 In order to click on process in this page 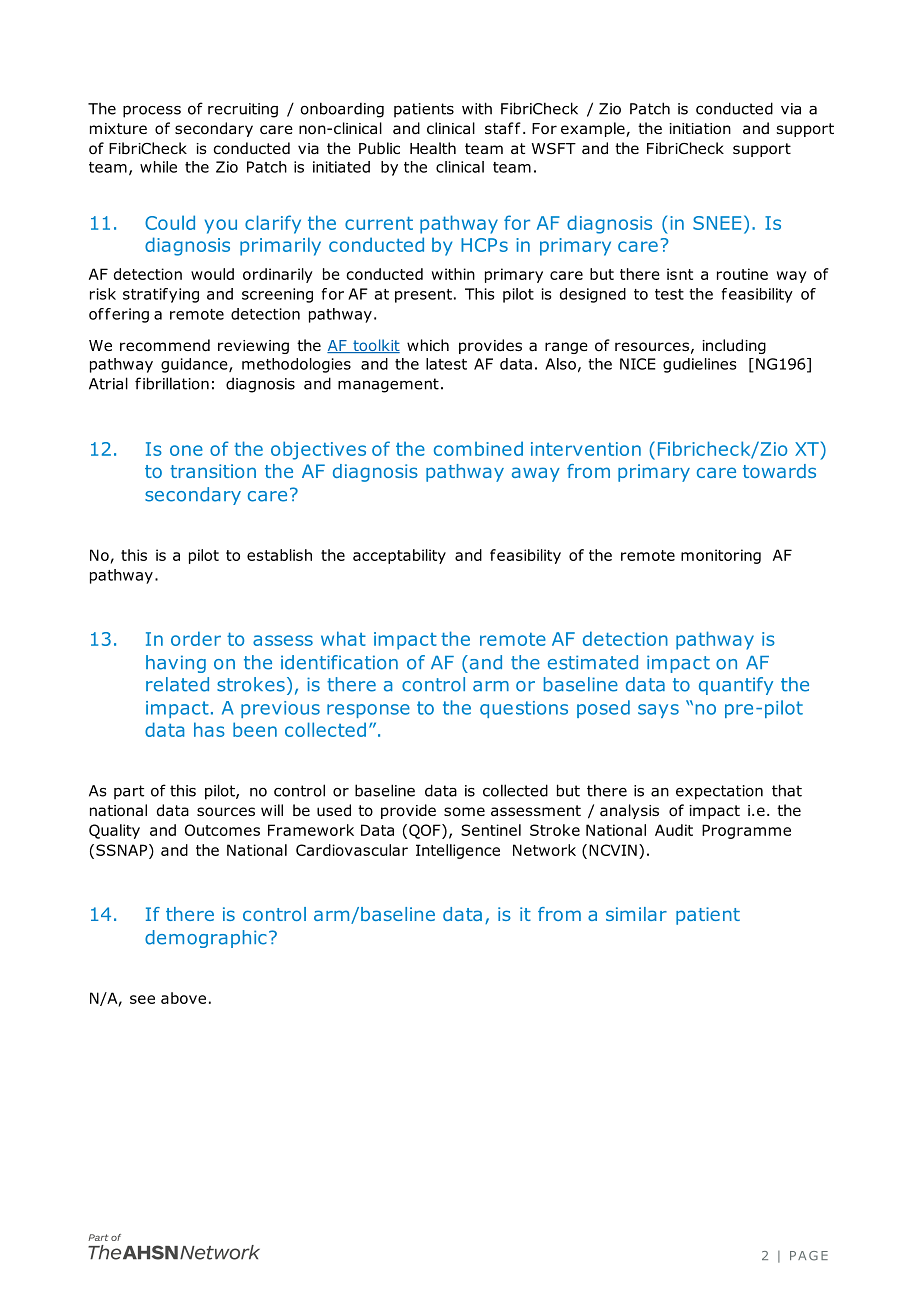, I will do `click(152, 111)`.
